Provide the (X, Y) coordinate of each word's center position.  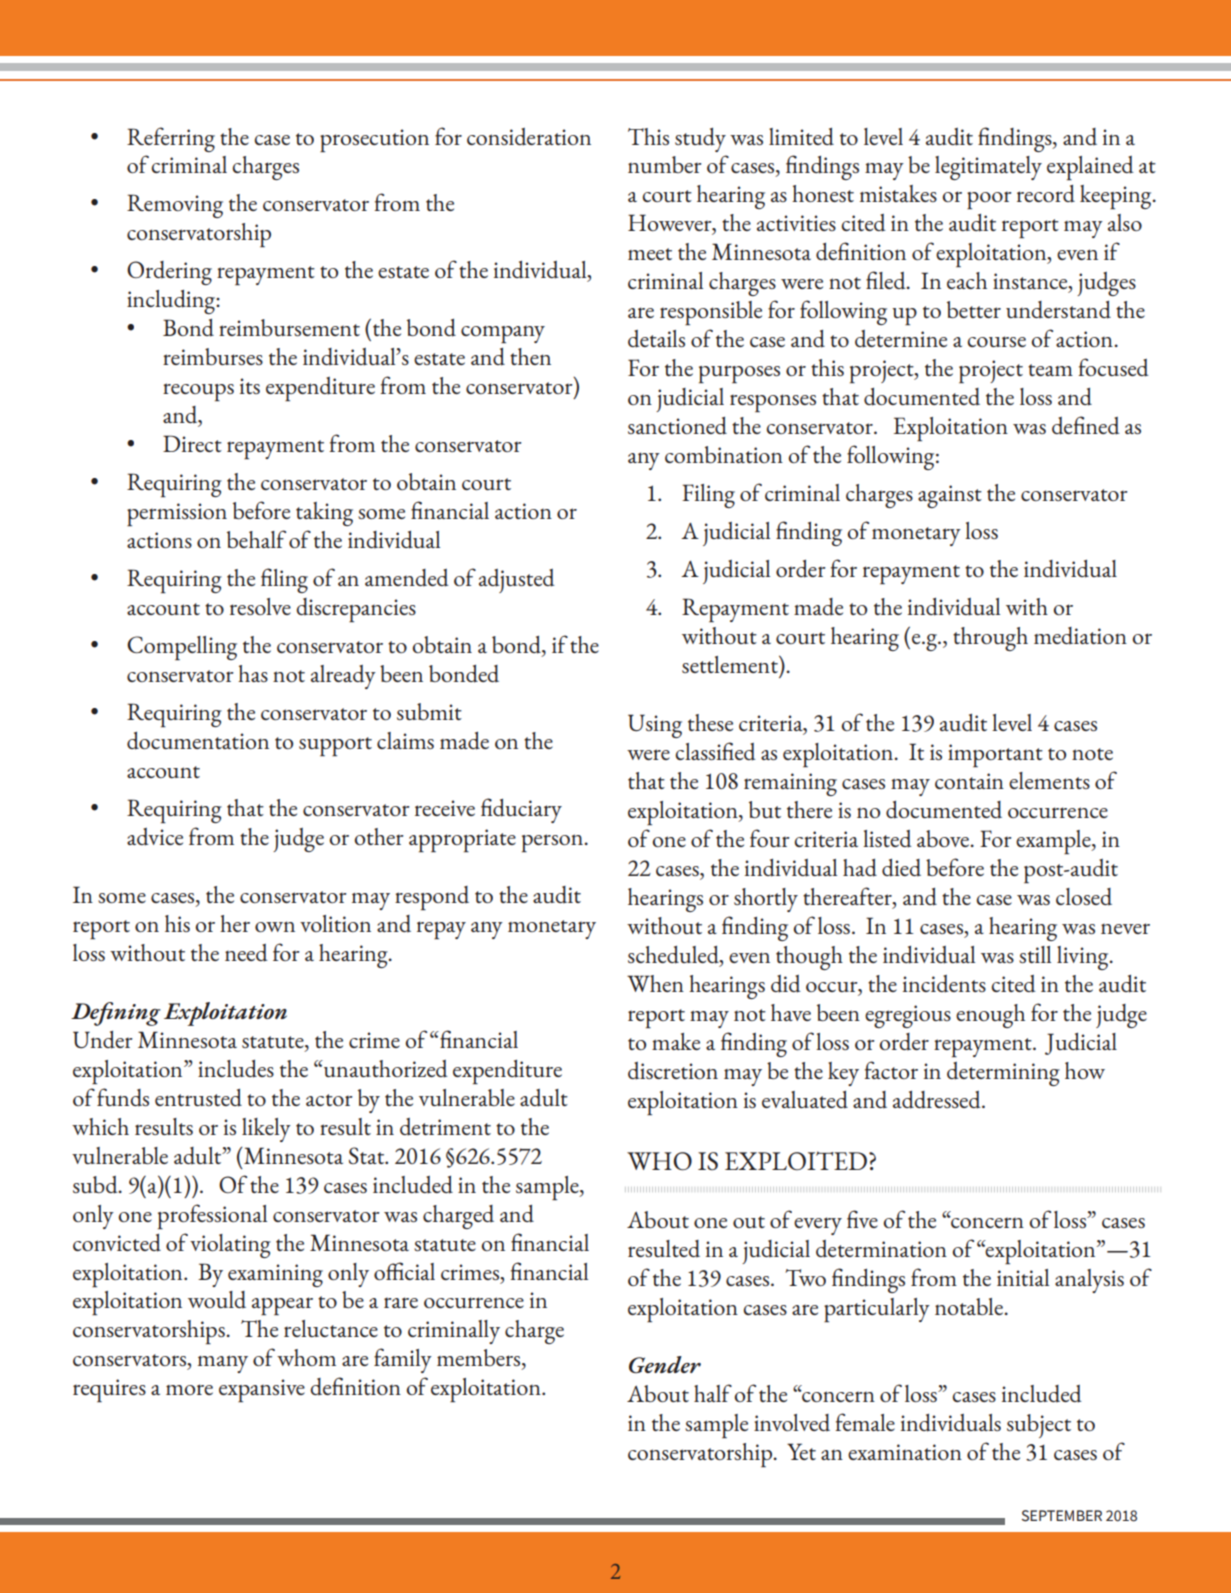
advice (155, 837)
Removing (175, 206)
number (665, 164)
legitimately (988, 168)
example (1054, 842)
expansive (262, 1390)
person (553, 843)
